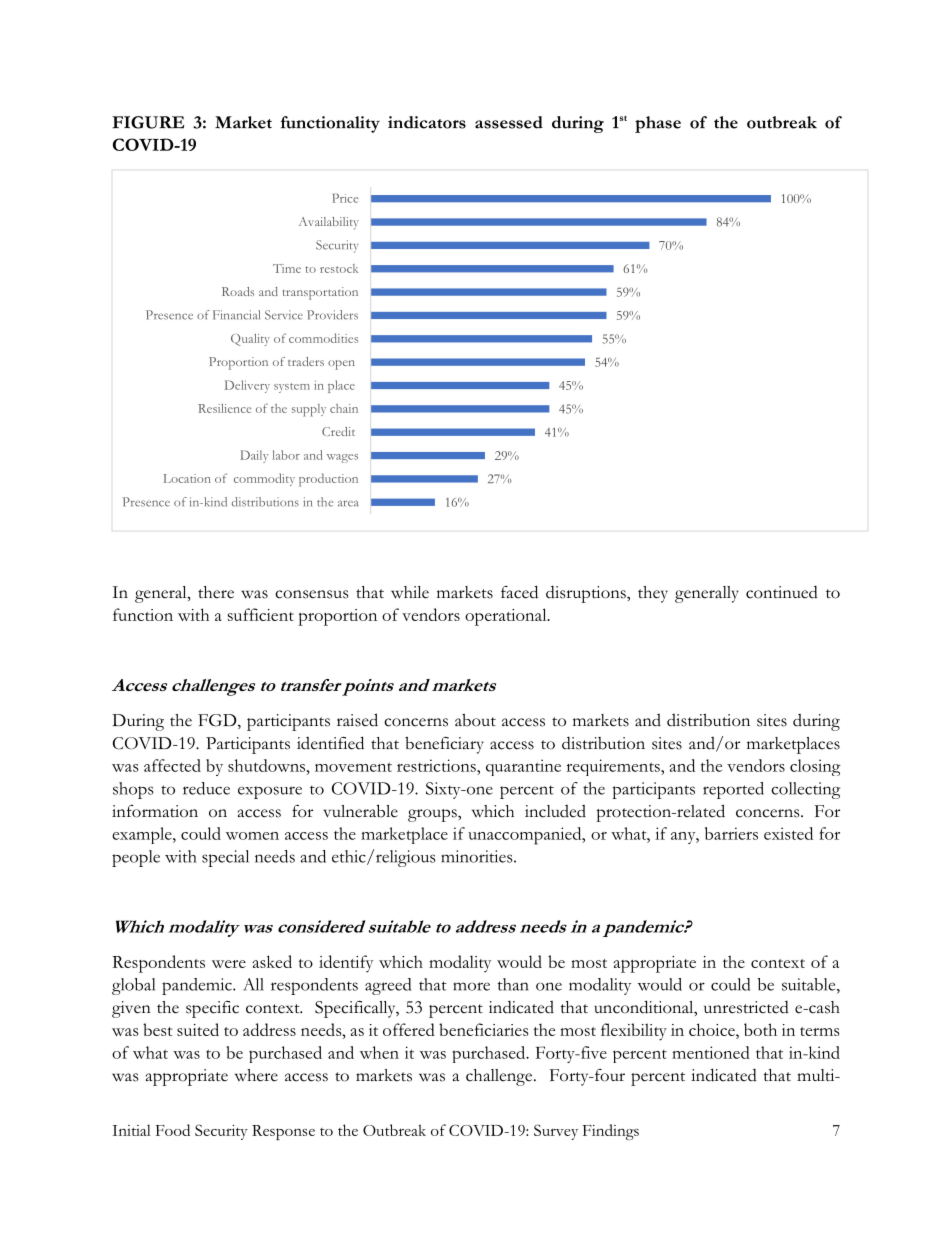 The image size is (952, 1233). I want to click on assessed, so click(509, 122).
